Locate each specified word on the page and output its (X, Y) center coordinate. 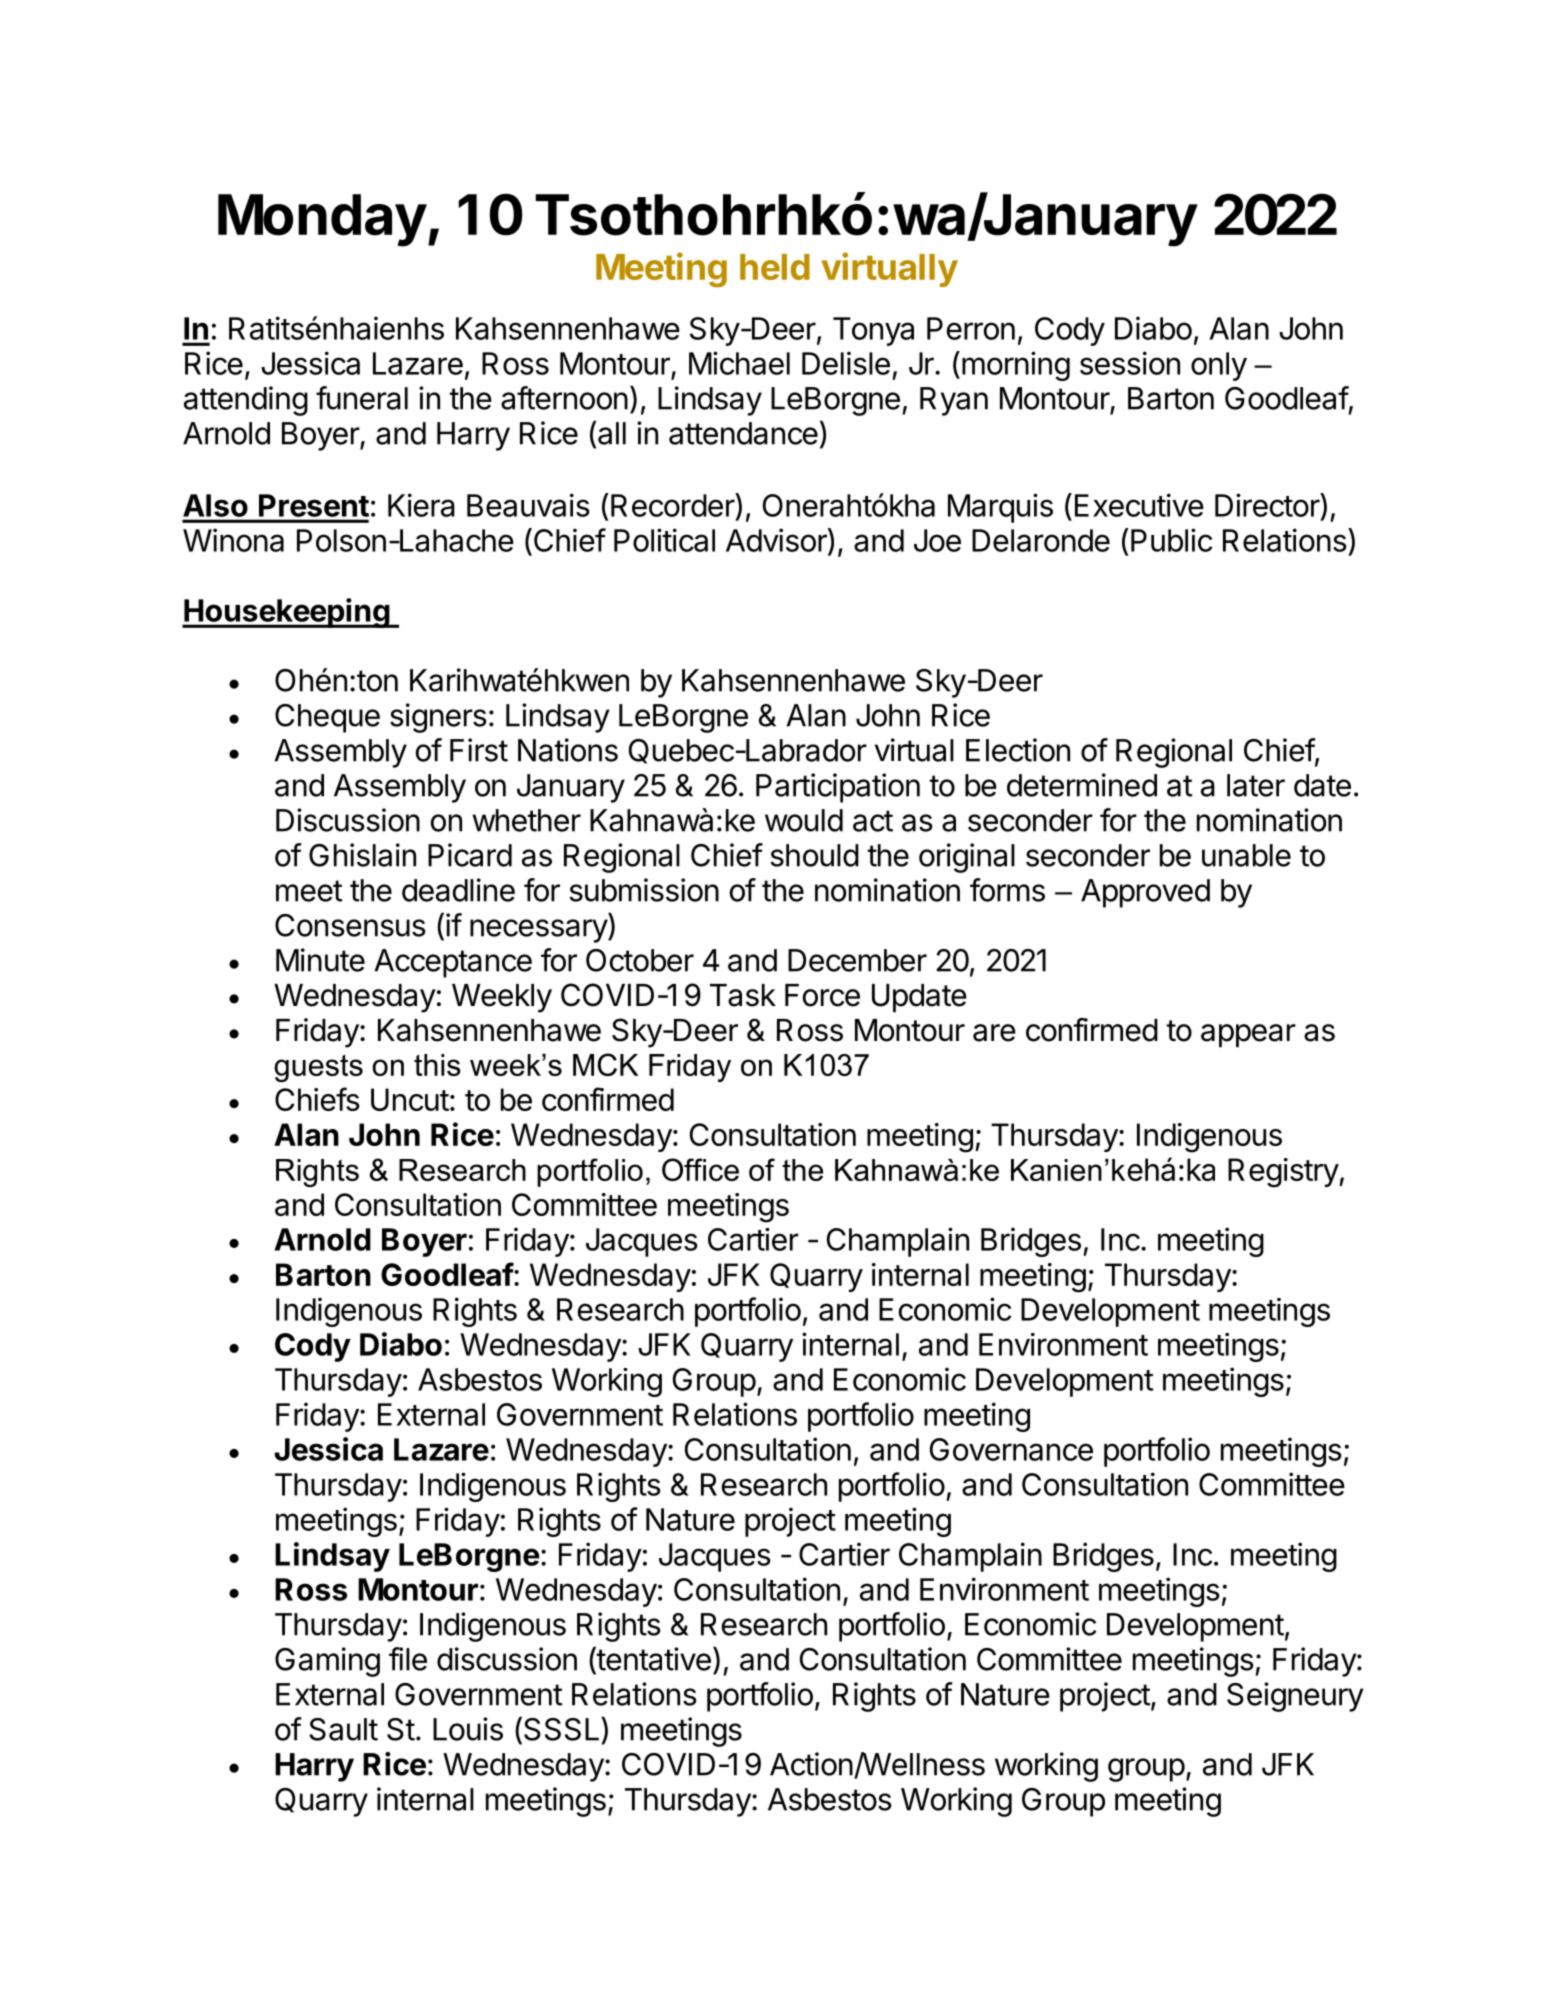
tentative (653, 1659)
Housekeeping (286, 613)
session (1130, 363)
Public (1171, 540)
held (775, 267)
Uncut (410, 1099)
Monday (322, 220)
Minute (320, 960)
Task (743, 995)
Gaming (327, 1662)
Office (700, 1169)
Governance (1011, 1449)
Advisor (777, 541)
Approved (1145, 893)
